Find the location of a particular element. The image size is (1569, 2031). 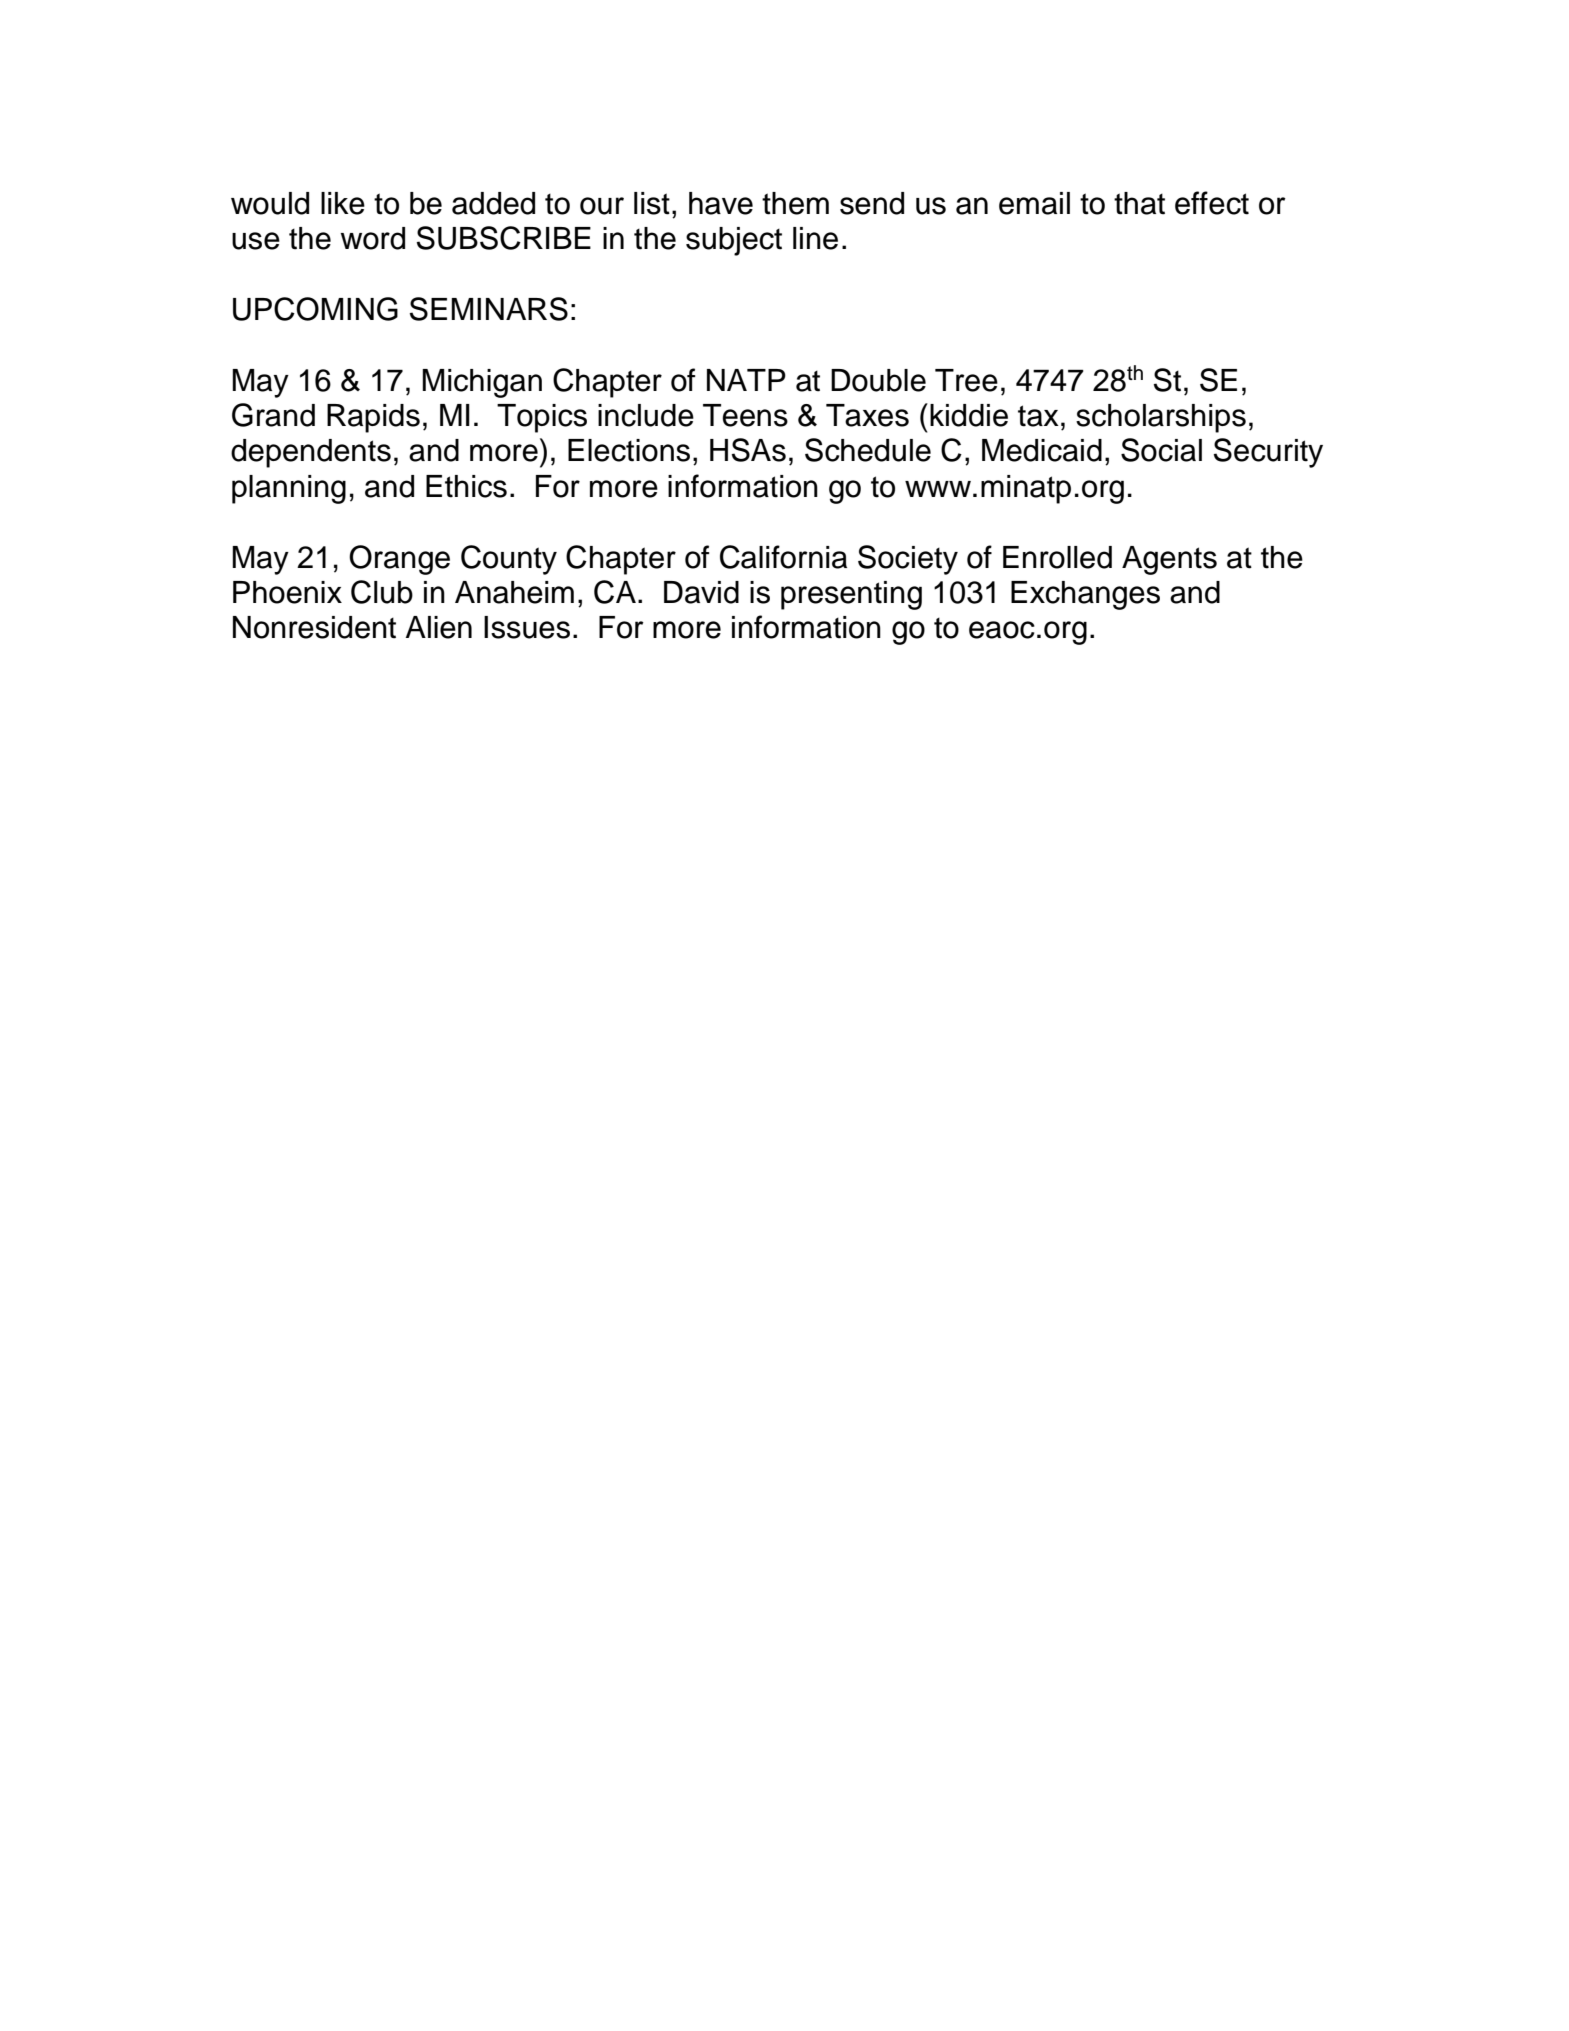

like is located at coordinates (343, 203).
